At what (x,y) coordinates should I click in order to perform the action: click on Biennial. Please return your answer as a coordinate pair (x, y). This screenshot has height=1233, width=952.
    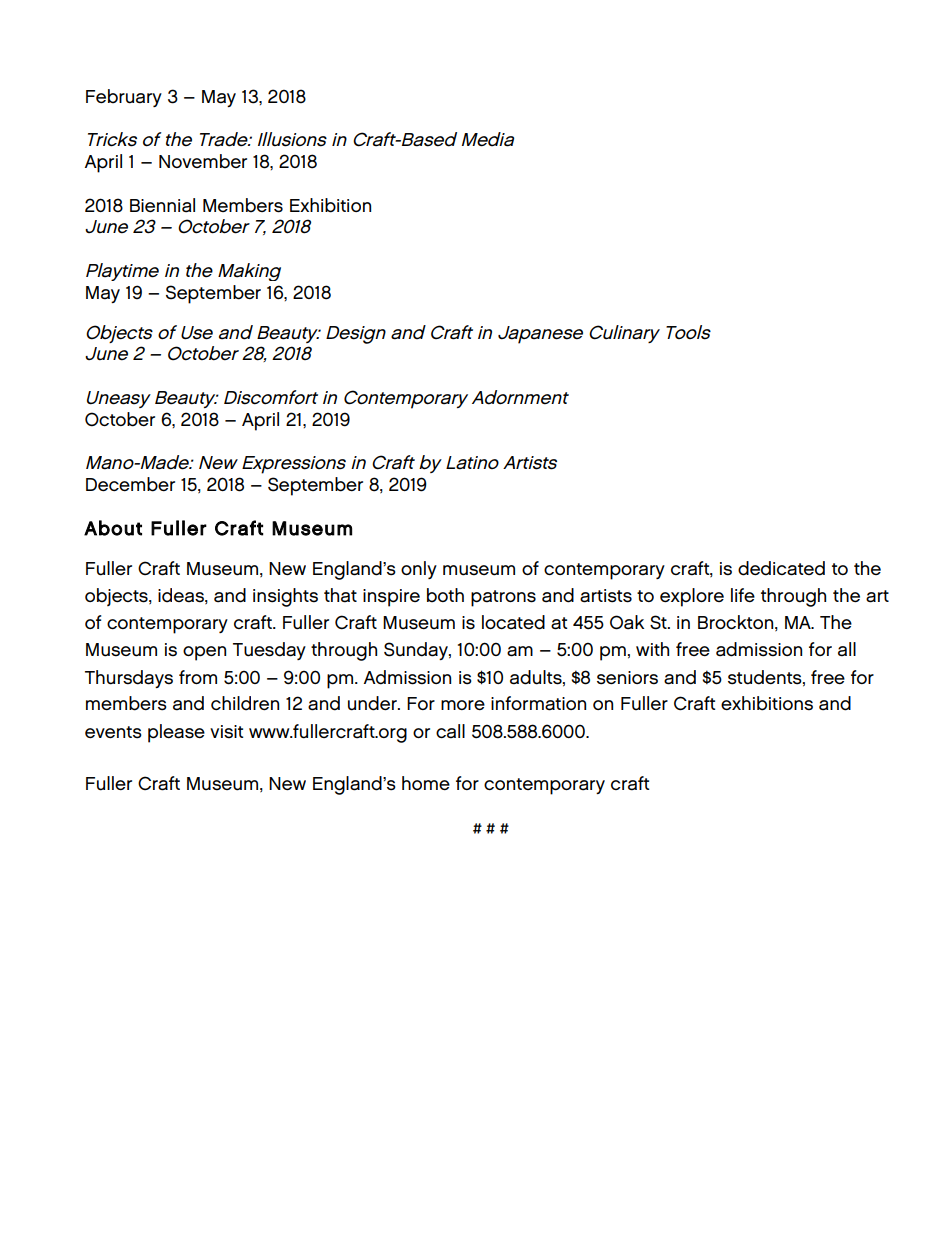
    Looking at the image, I should click on (162, 205).
